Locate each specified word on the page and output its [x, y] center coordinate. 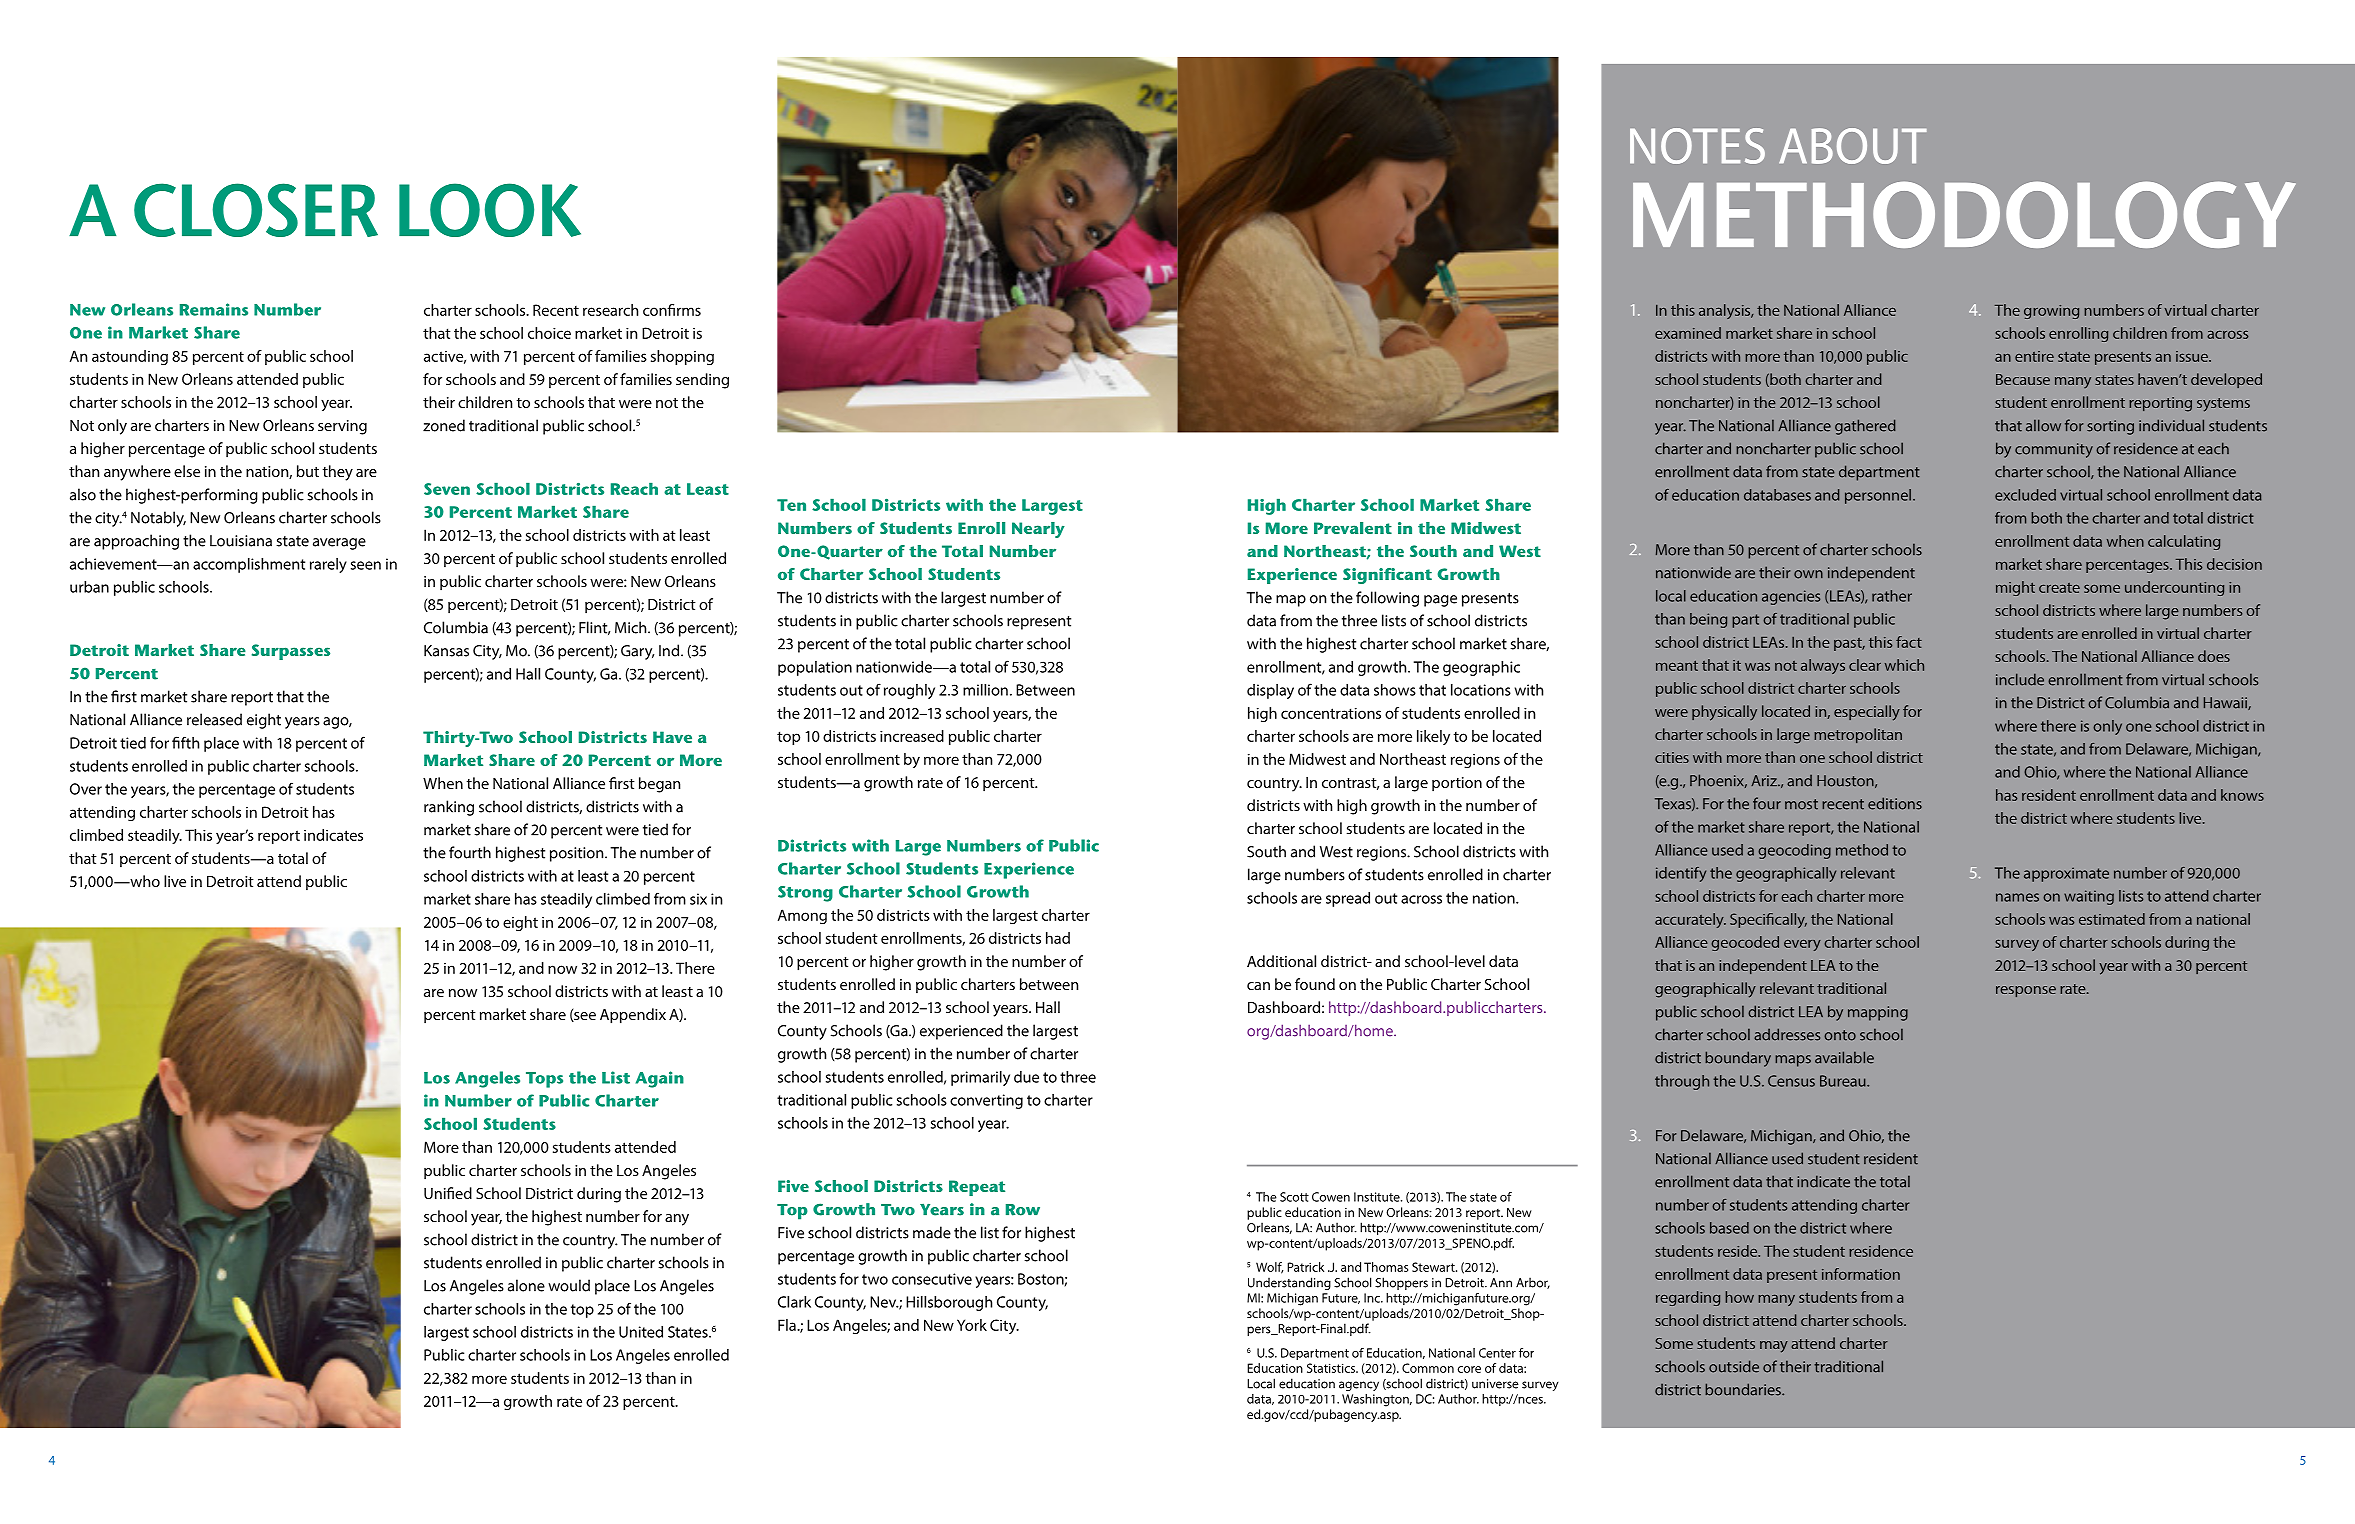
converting [986, 1101]
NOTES [1697, 146]
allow [2043, 425]
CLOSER [256, 210]
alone [526, 1285]
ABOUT [1853, 146]
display [1270, 691]
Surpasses [291, 652]
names [2017, 897]
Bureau [1844, 1081]
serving [342, 427]
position [578, 854]
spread [1348, 899]
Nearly [1038, 530]
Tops [544, 1080]
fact [1909, 642]
